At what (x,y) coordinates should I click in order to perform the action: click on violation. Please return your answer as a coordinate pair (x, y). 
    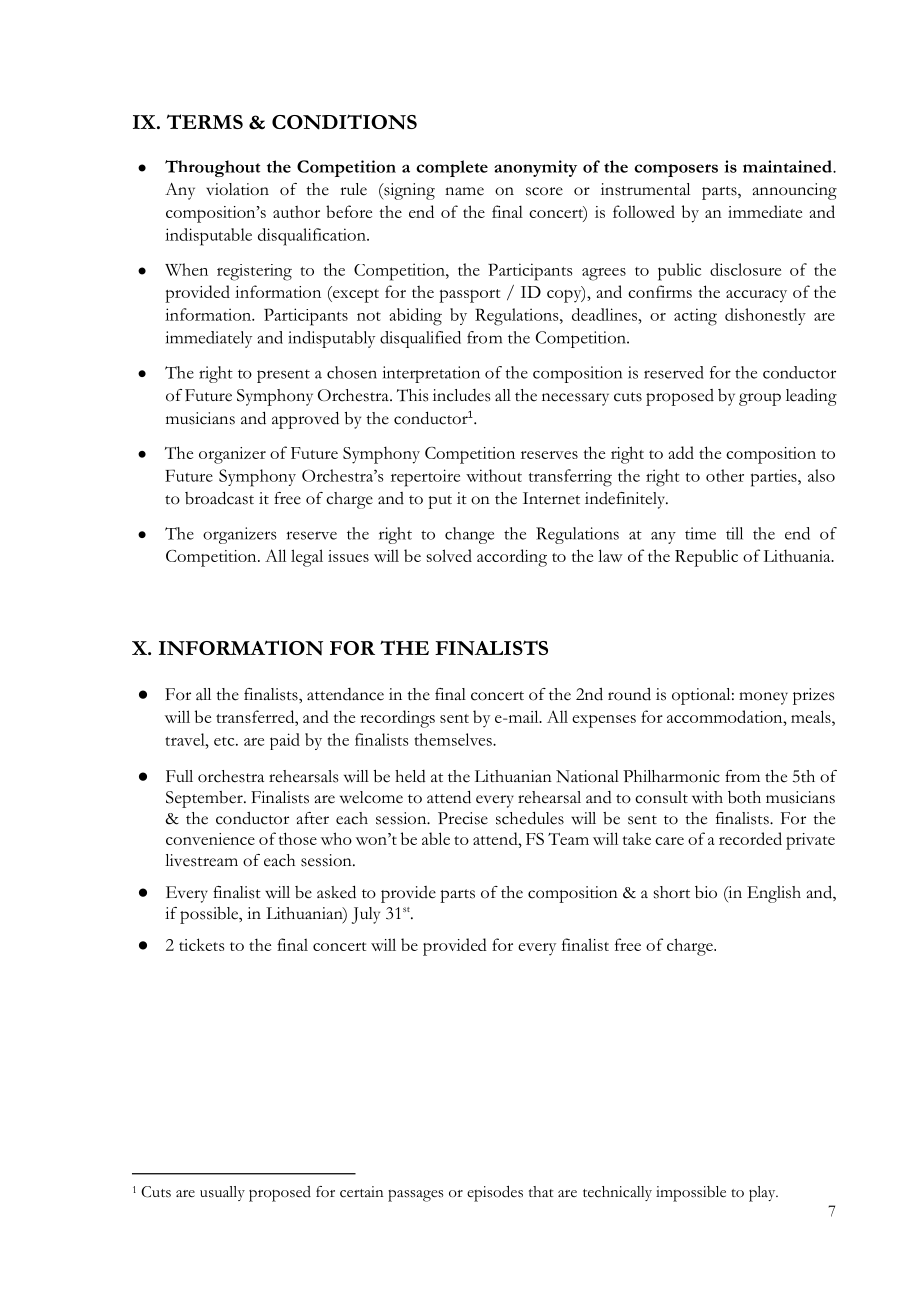
    Looking at the image, I should click on (237, 189).
